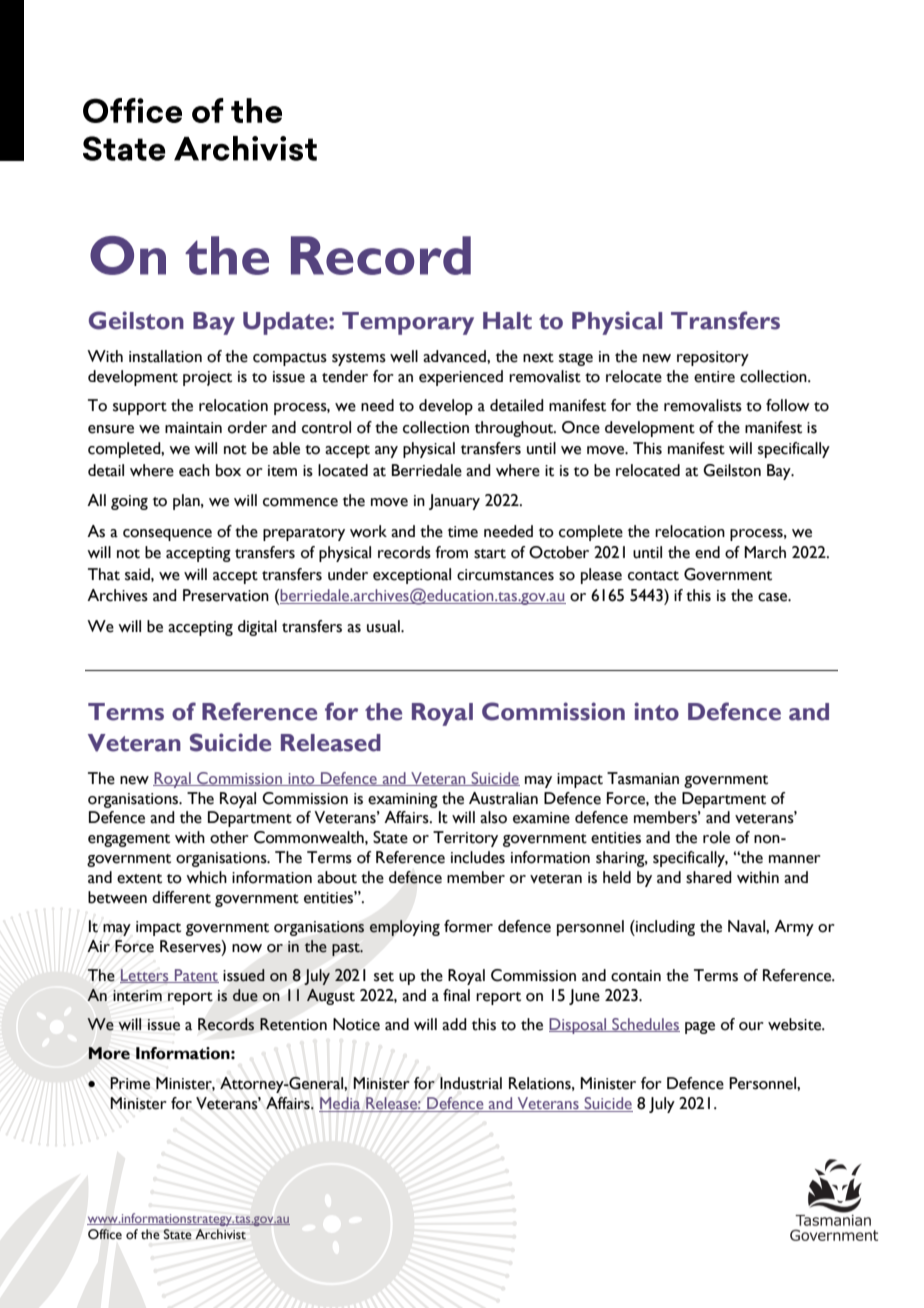  What do you see at coordinates (700, 1028) in the document?
I see `page` at bounding box center [700, 1028].
